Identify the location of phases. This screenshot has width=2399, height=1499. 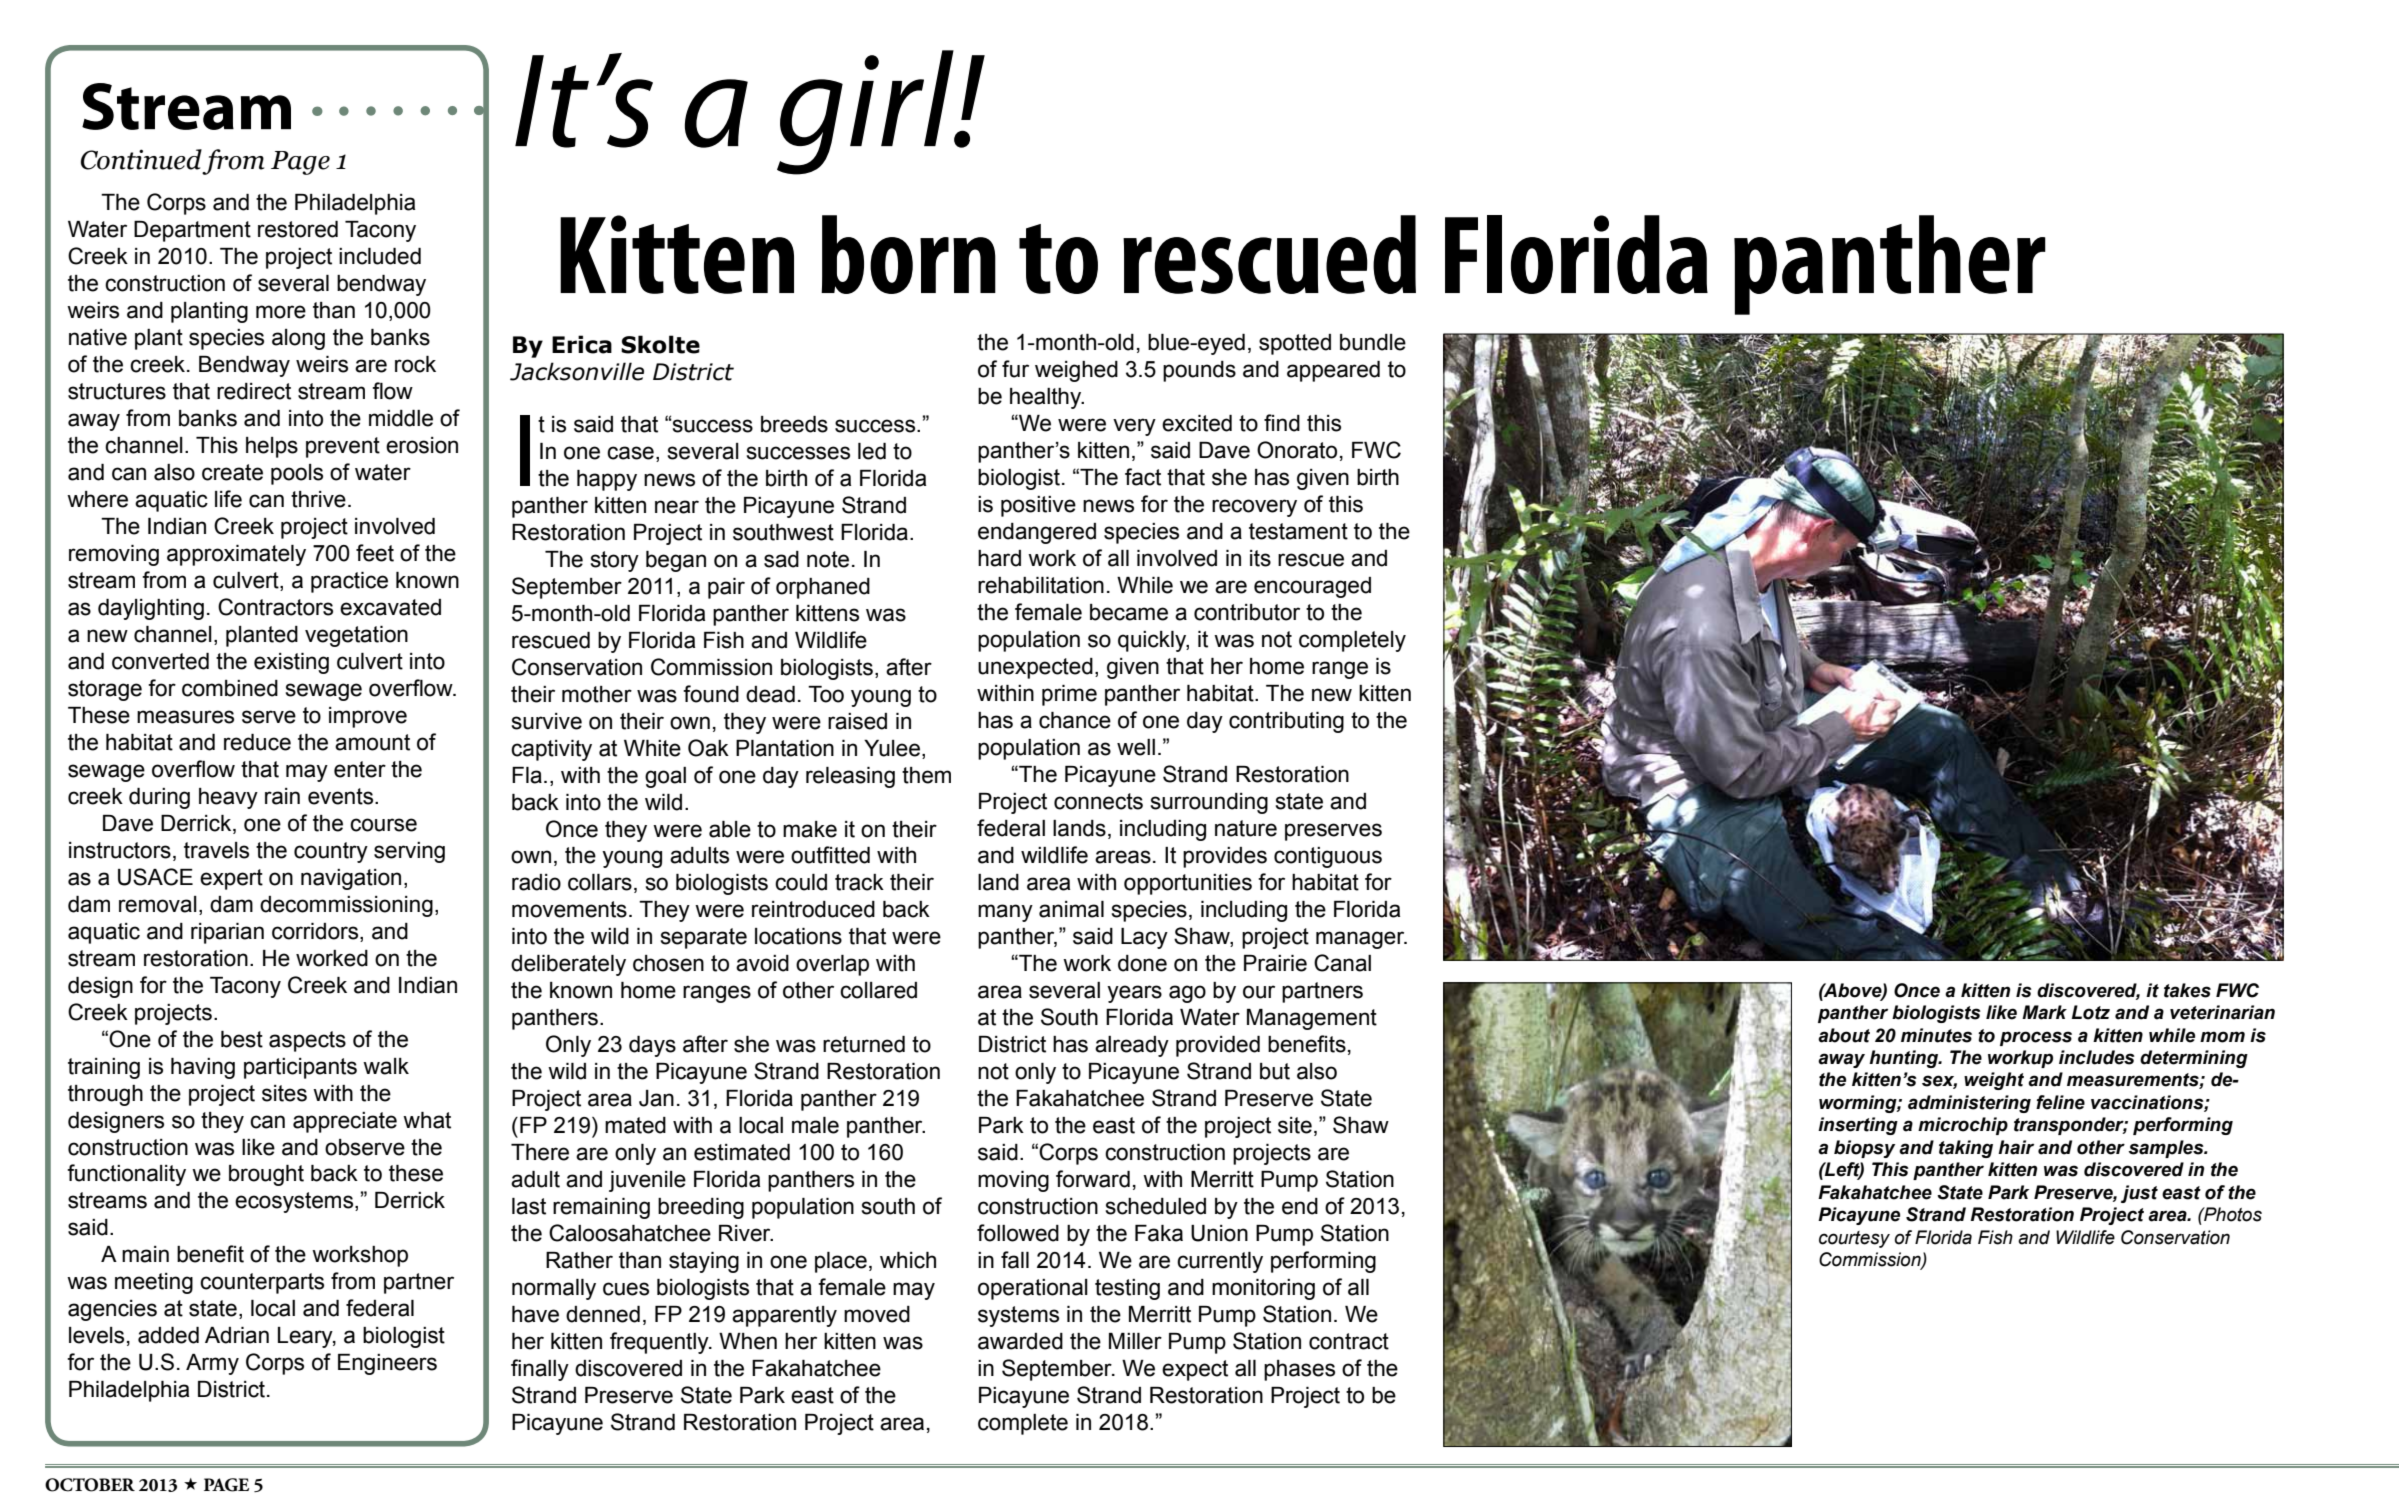
(1299, 1370).
